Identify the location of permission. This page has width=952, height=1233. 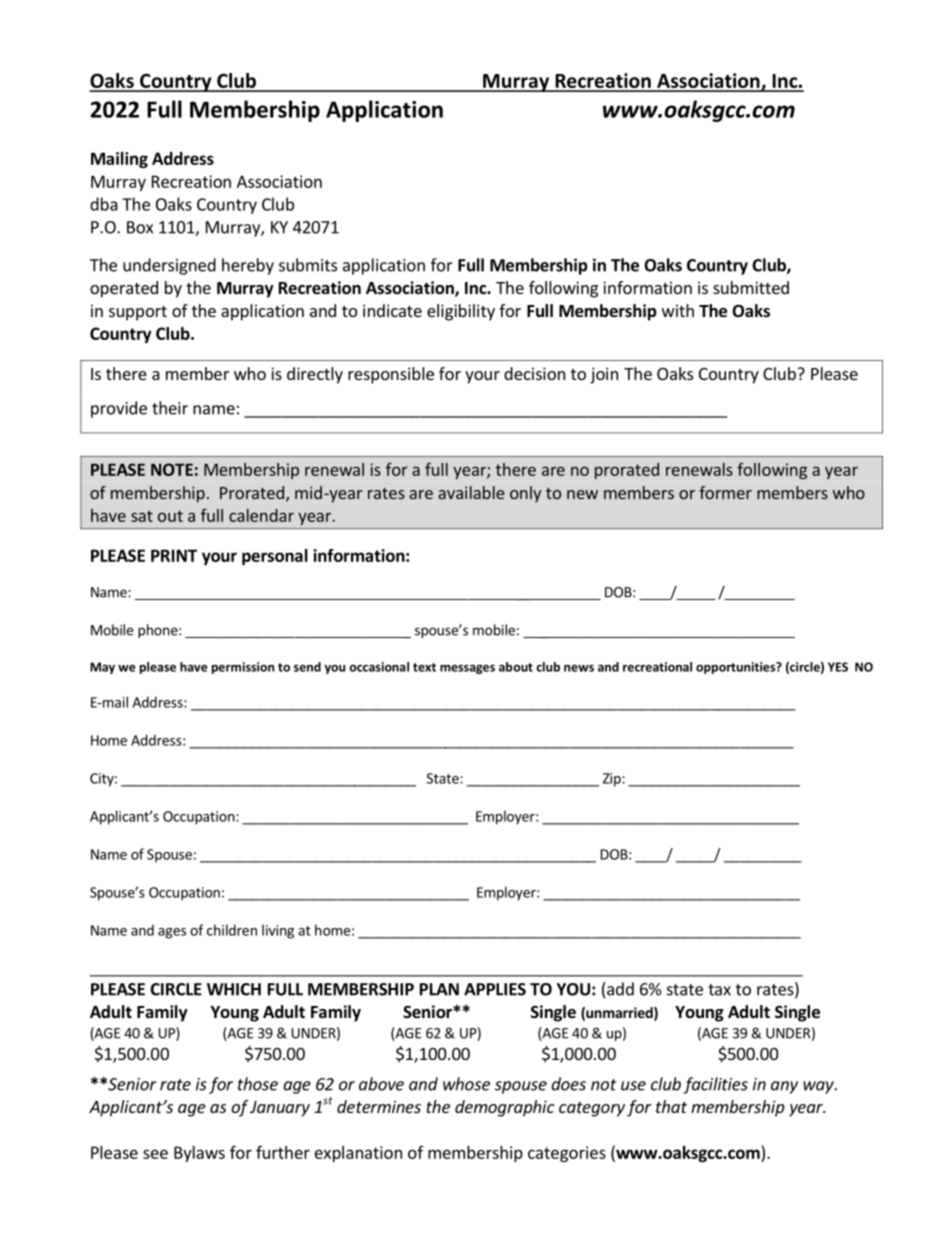
(243, 668).
